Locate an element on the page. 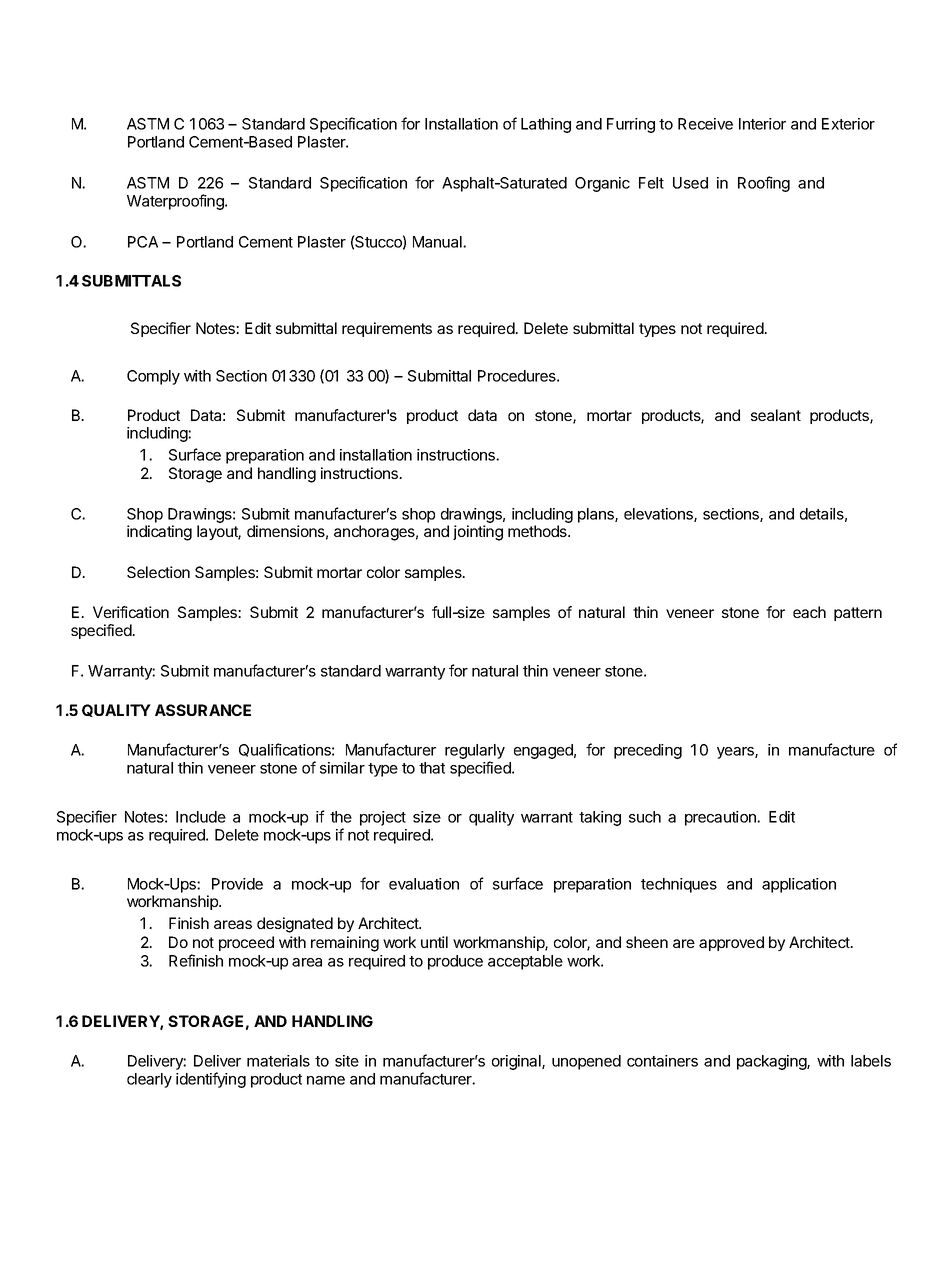  identifying is located at coordinates (211, 1080).
